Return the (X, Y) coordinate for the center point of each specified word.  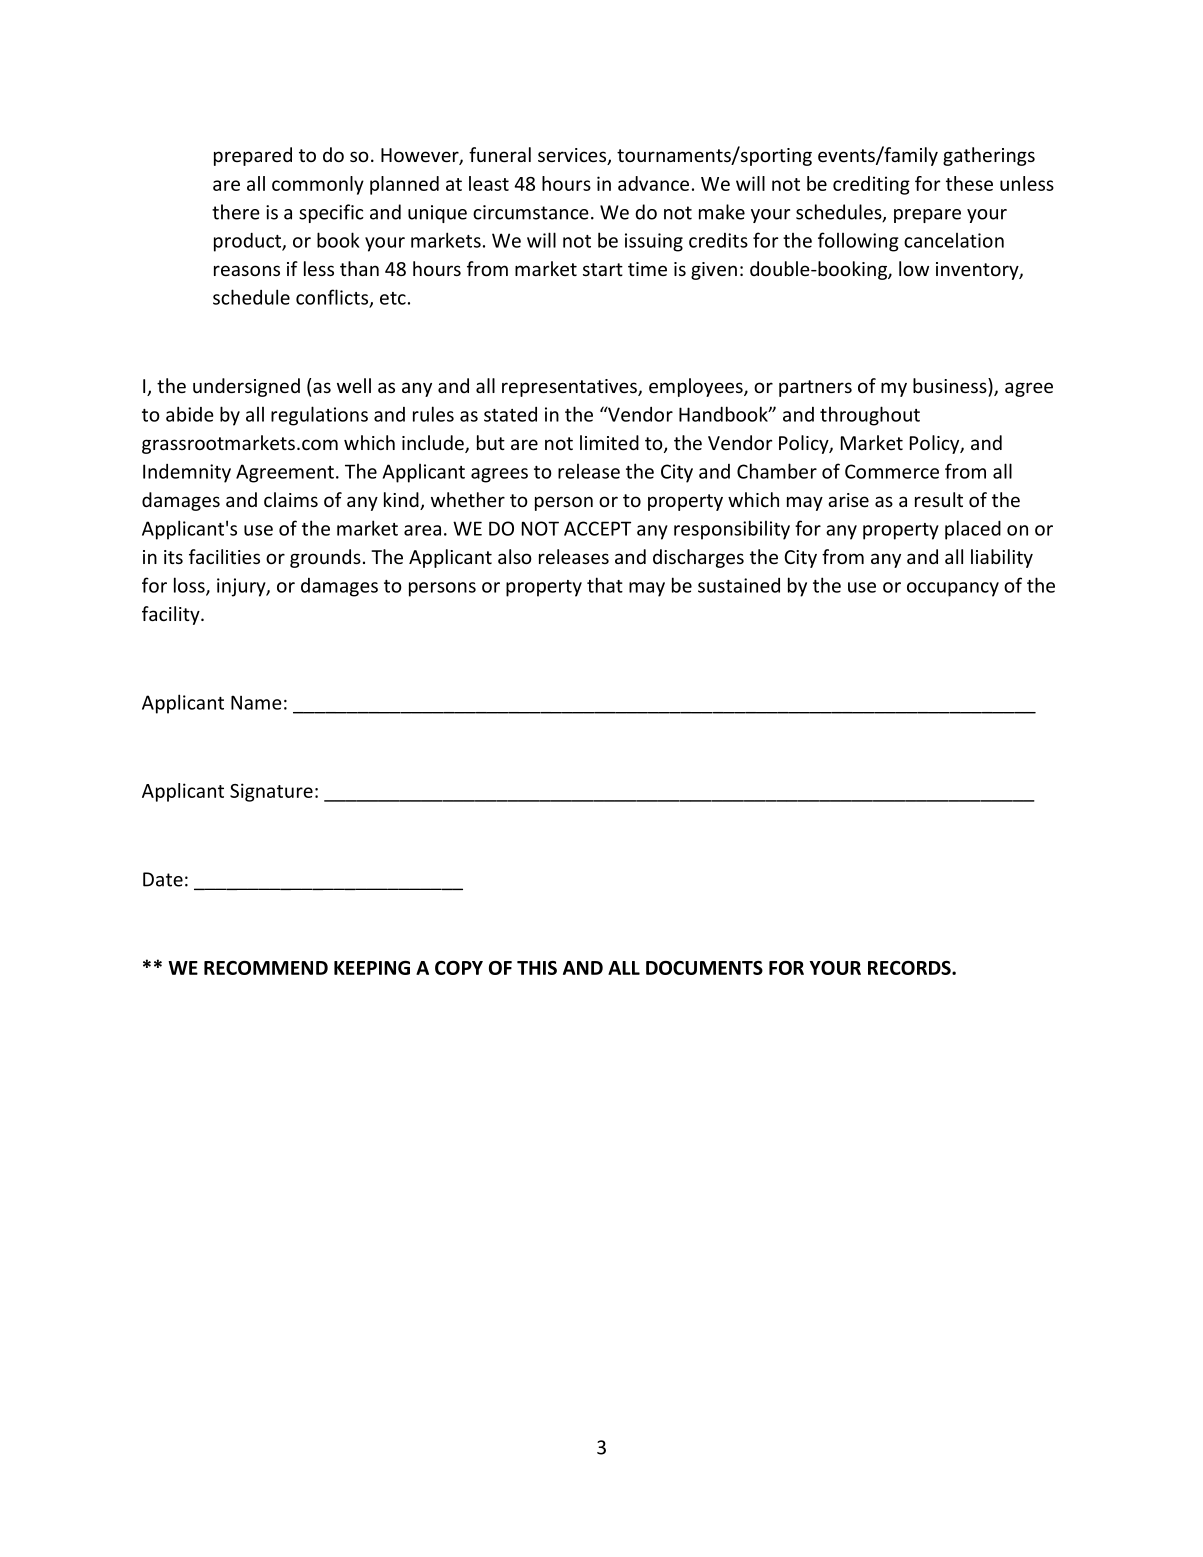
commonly (318, 185)
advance (653, 183)
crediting (871, 185)
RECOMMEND (266, 968)
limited (609, 442)
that (605, 585)
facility (172, 615)
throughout (870, 416)
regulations (319, 416)
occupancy (953, 589)
